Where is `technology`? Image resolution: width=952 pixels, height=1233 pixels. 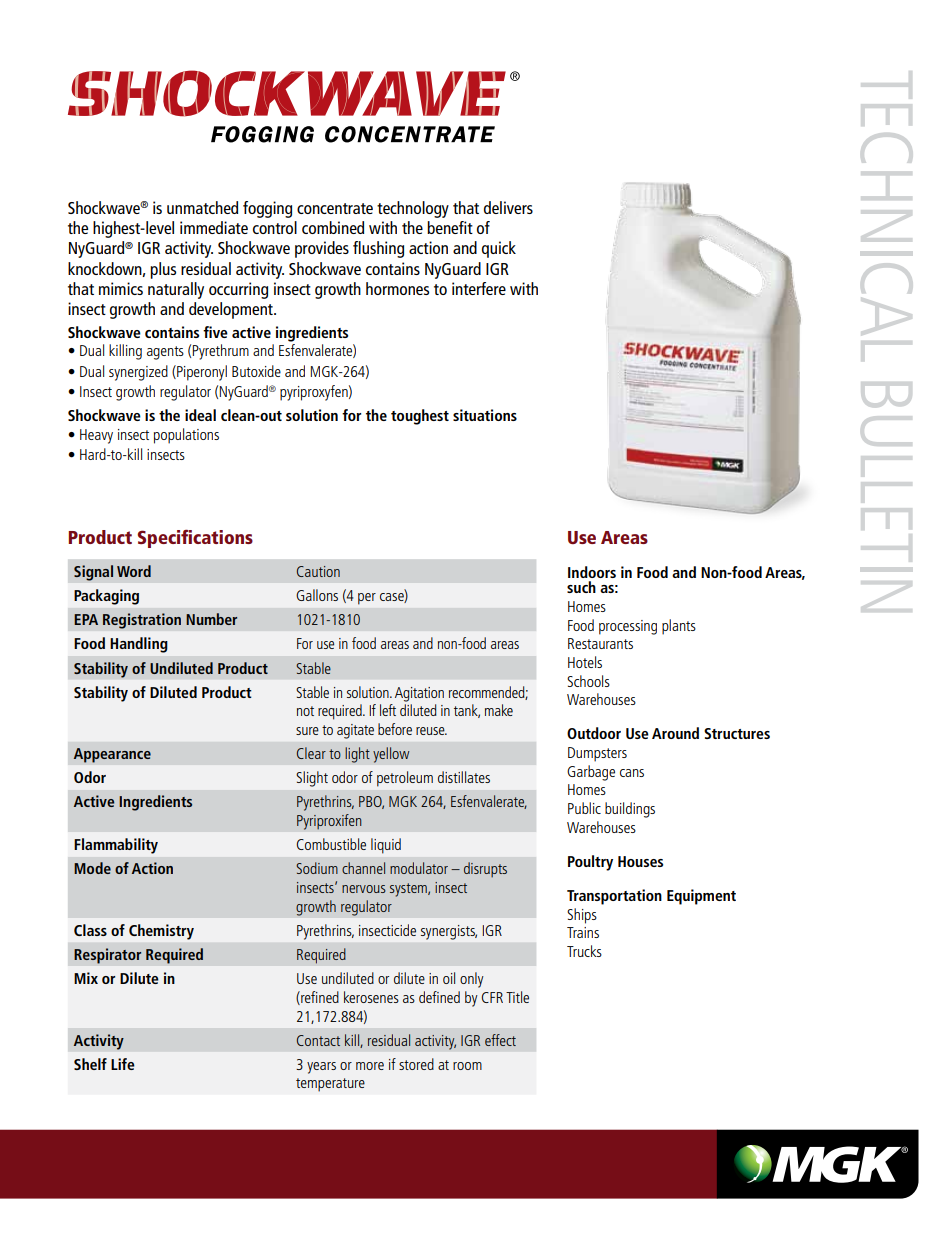
technology is located at coordinates (413, 209).
